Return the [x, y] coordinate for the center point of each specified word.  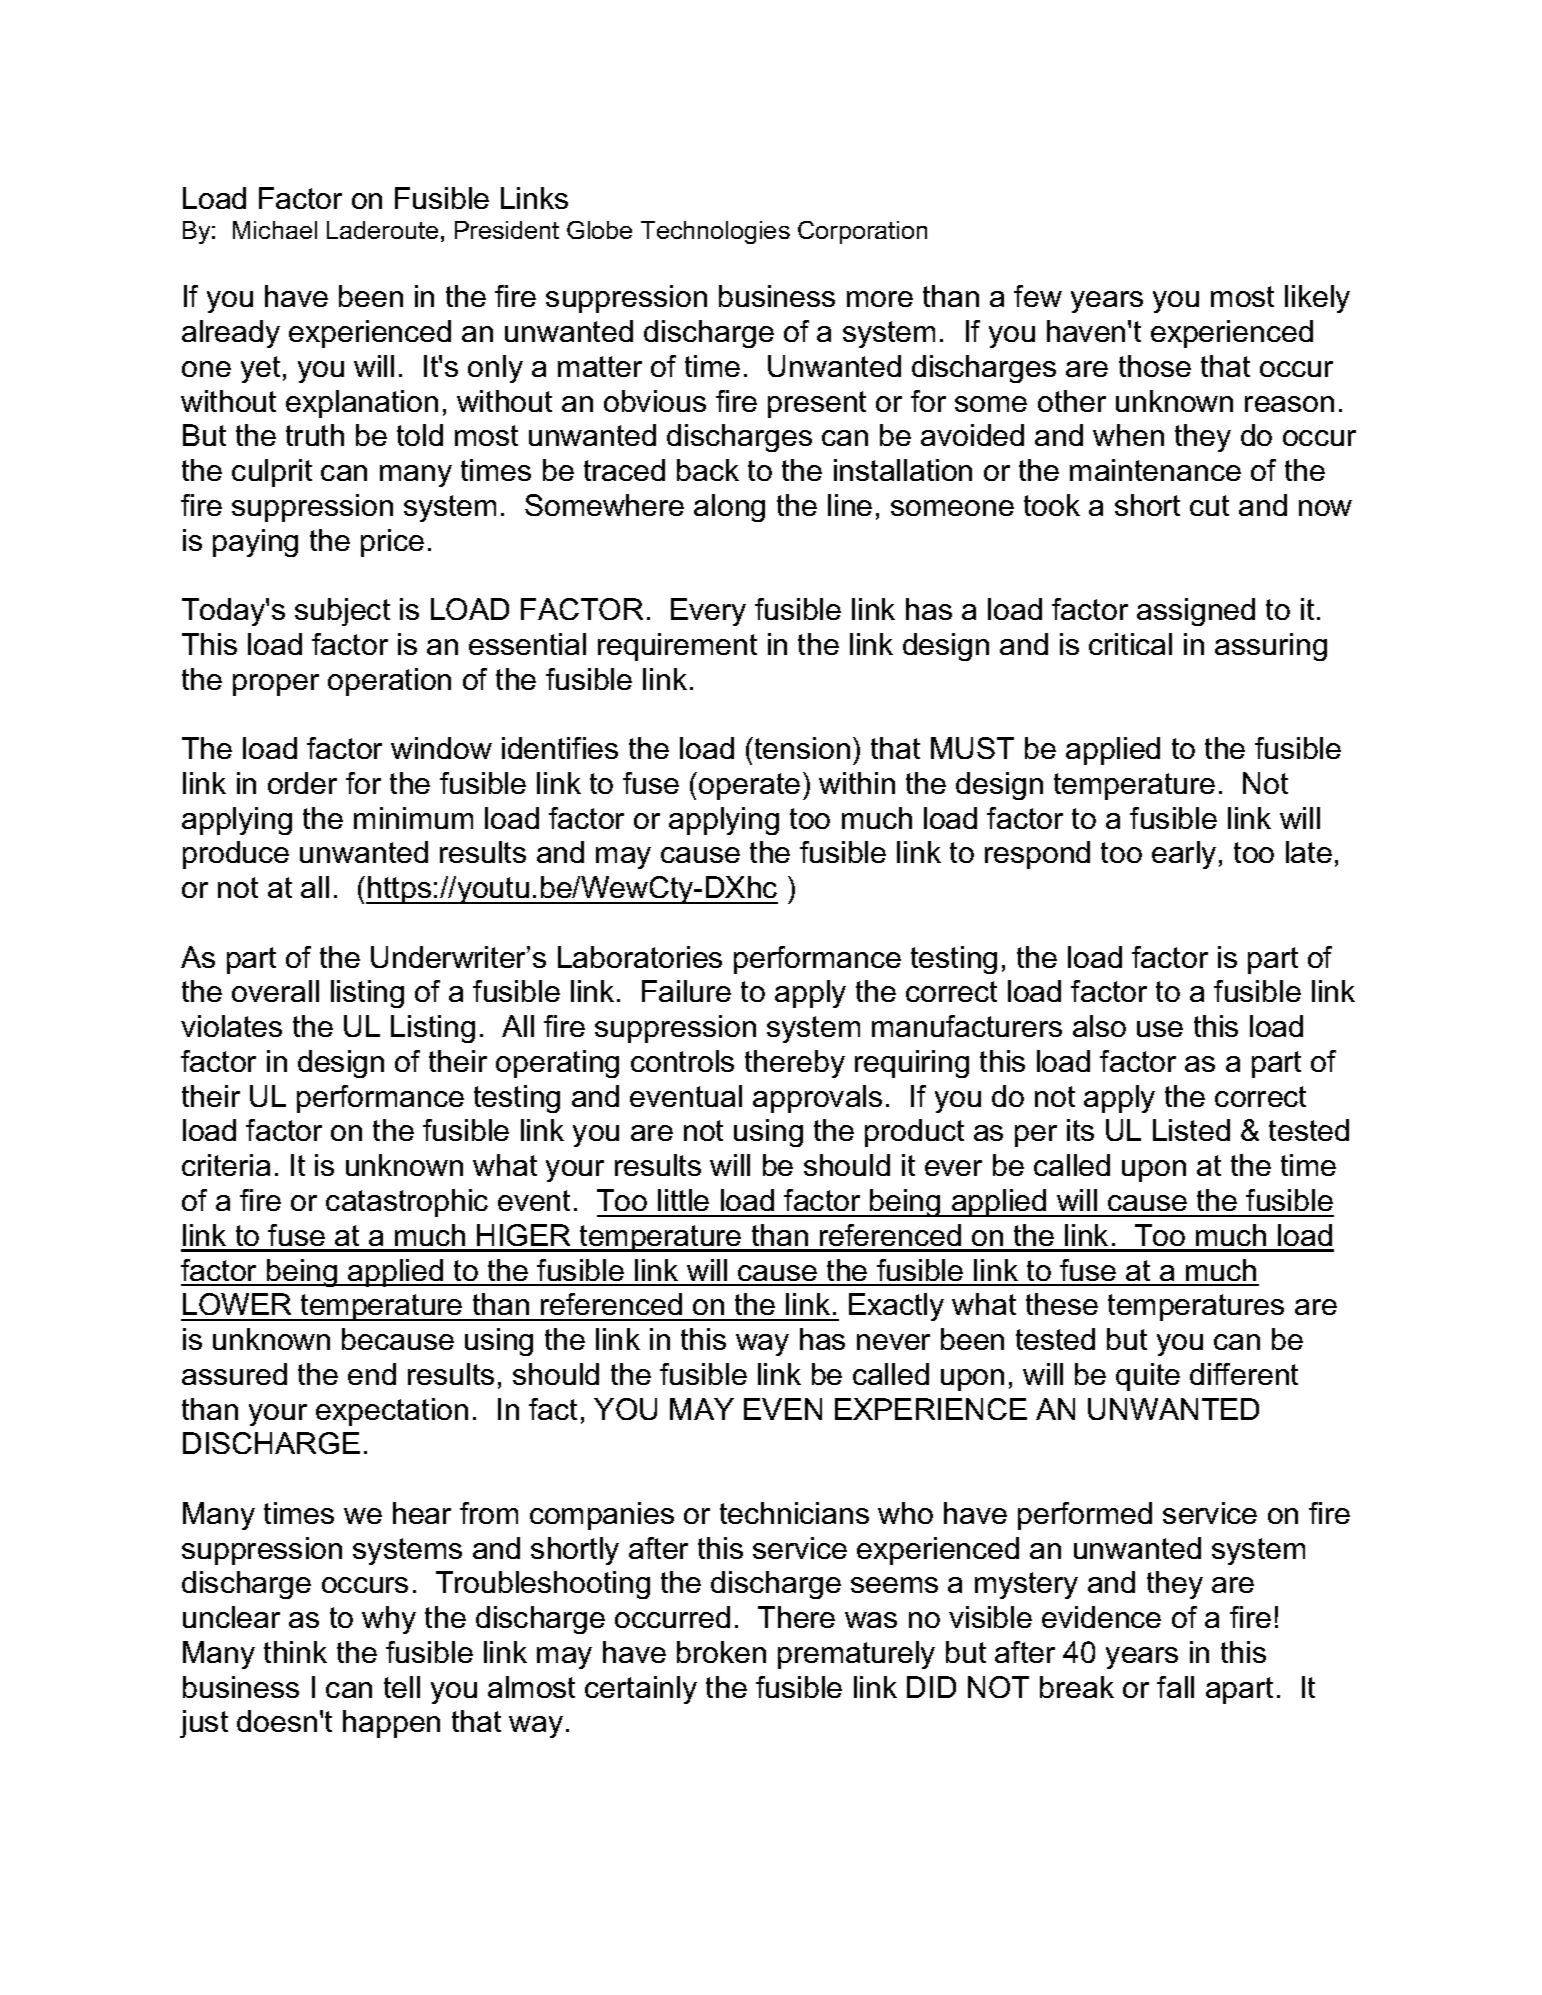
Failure [686, 991]
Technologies [715, 232]
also [1099, 1026]
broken [721, 1652]
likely [1317, 299]
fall [1175, 1687]
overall [275, 991]
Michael [275, 230]
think [295, 1652]
